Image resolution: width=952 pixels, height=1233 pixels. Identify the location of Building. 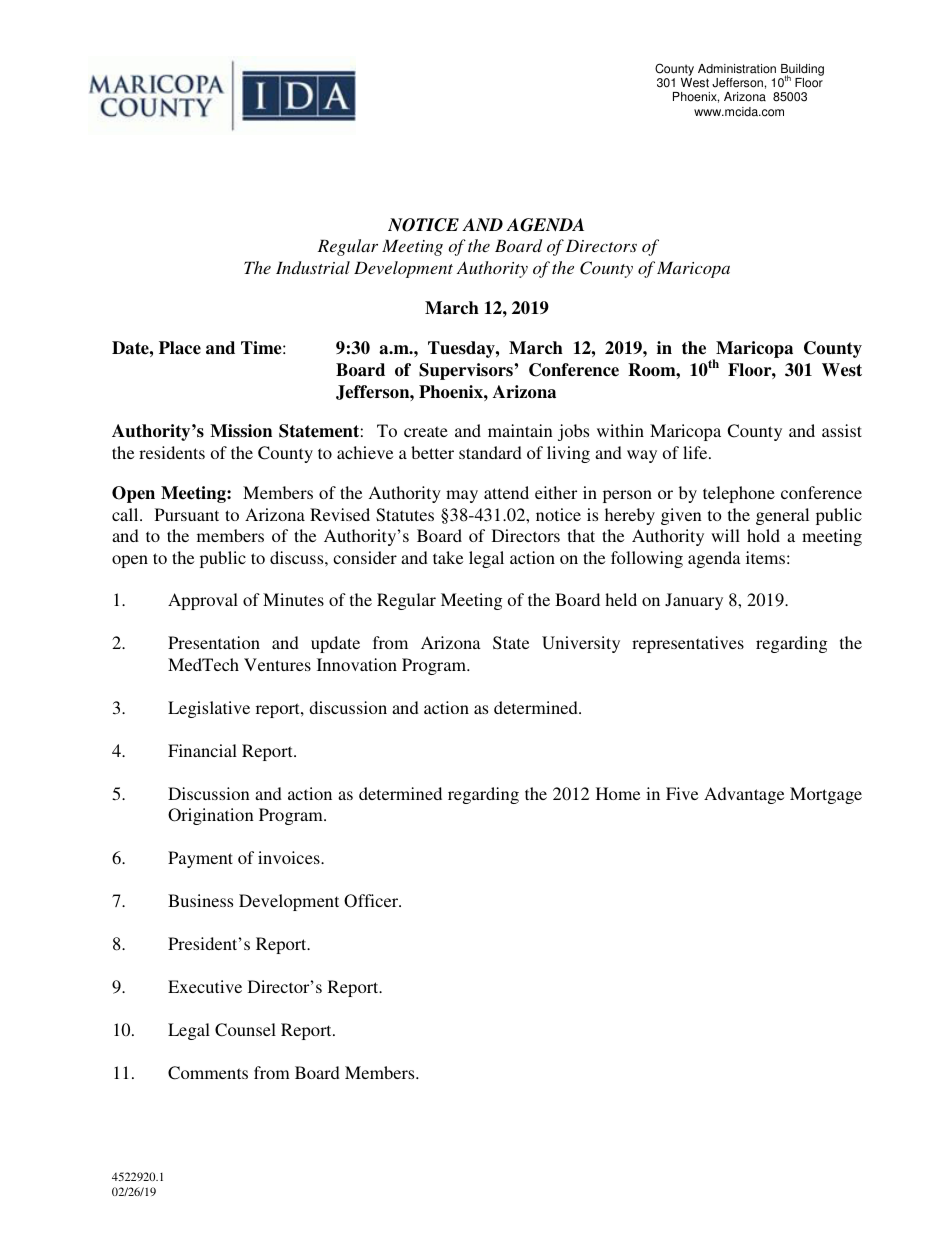
(802, 71).
